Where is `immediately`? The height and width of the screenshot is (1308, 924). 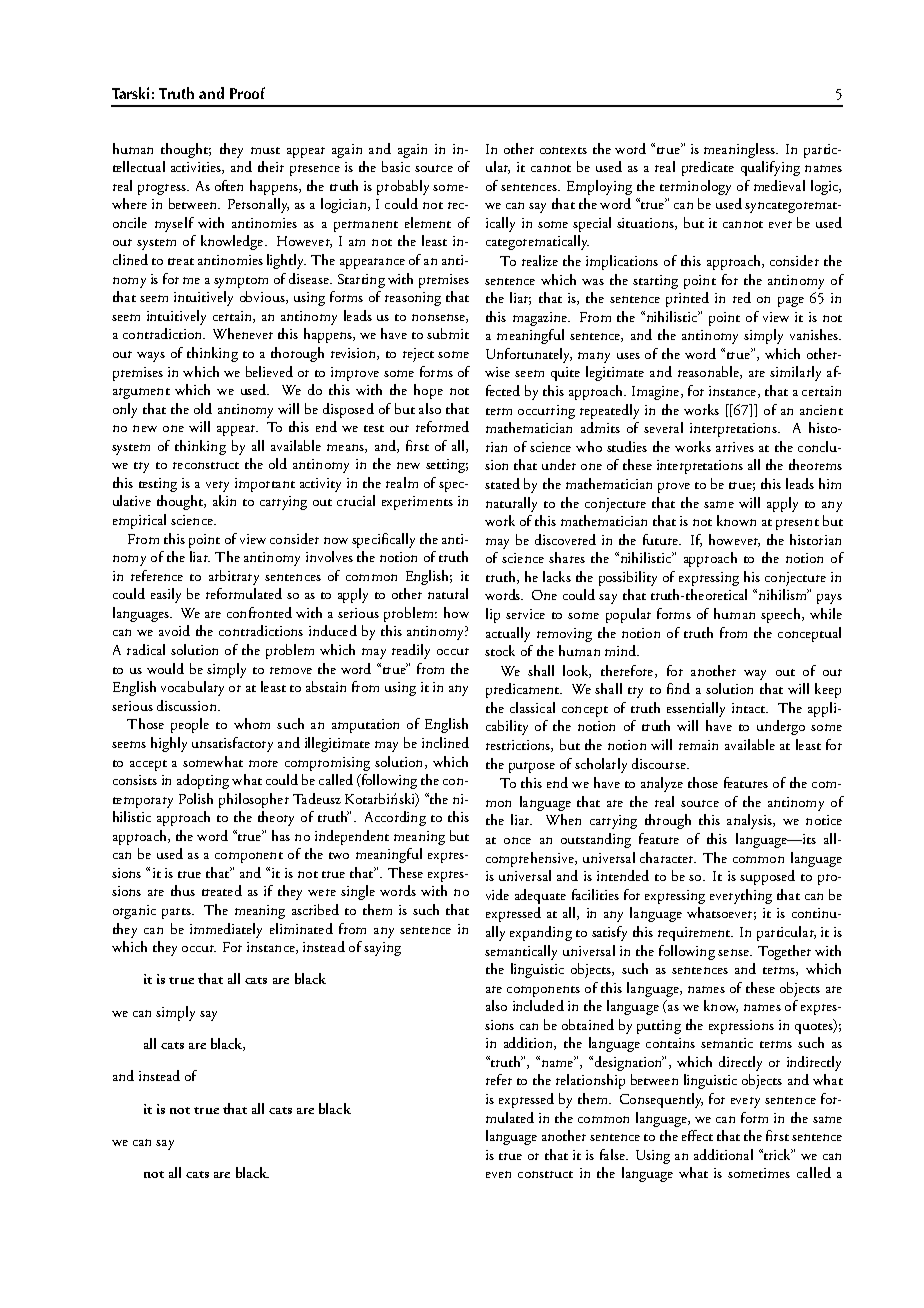
immediately is located at coordinates (226, 930).
